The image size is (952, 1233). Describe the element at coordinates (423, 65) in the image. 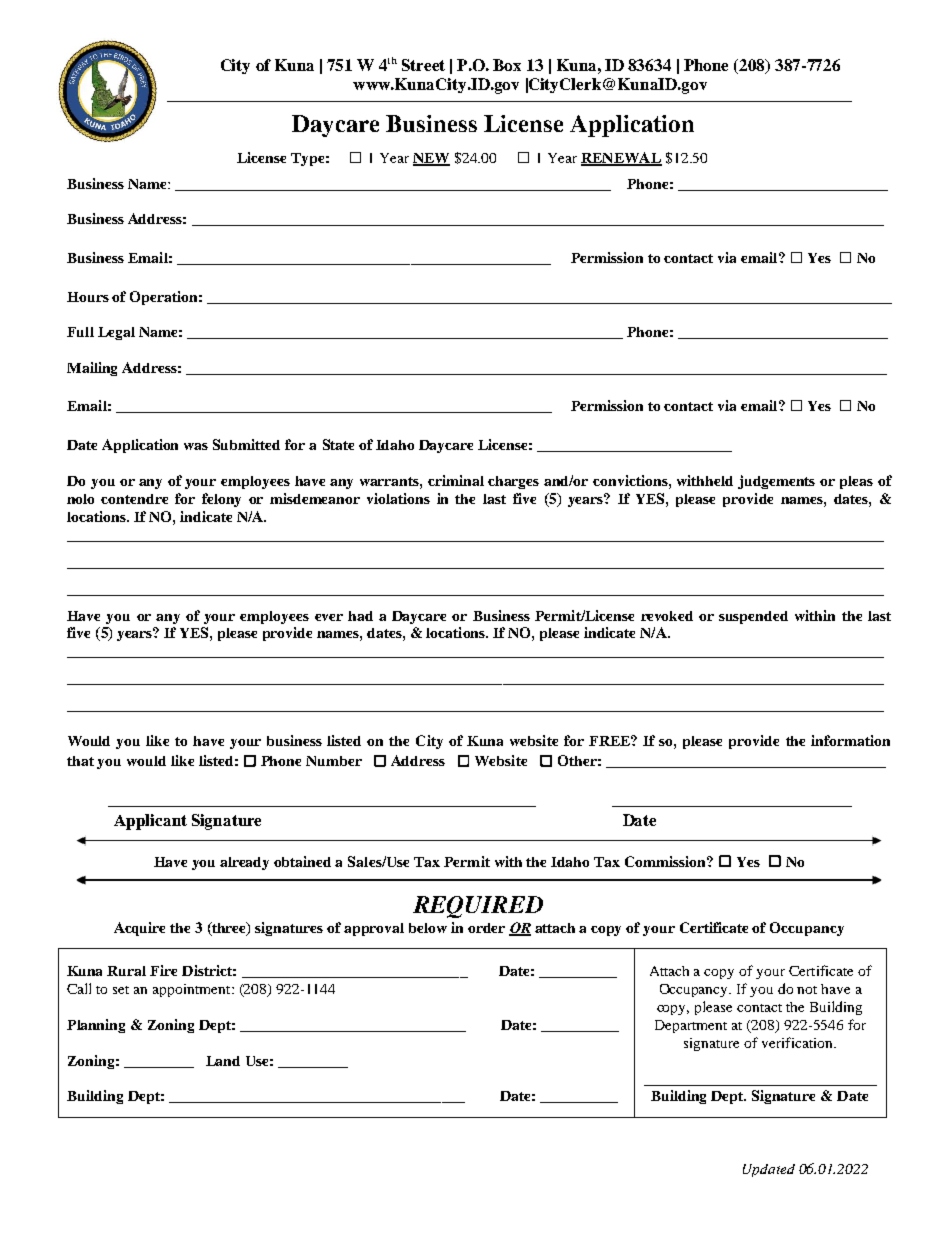

I see `Street` at that location.
